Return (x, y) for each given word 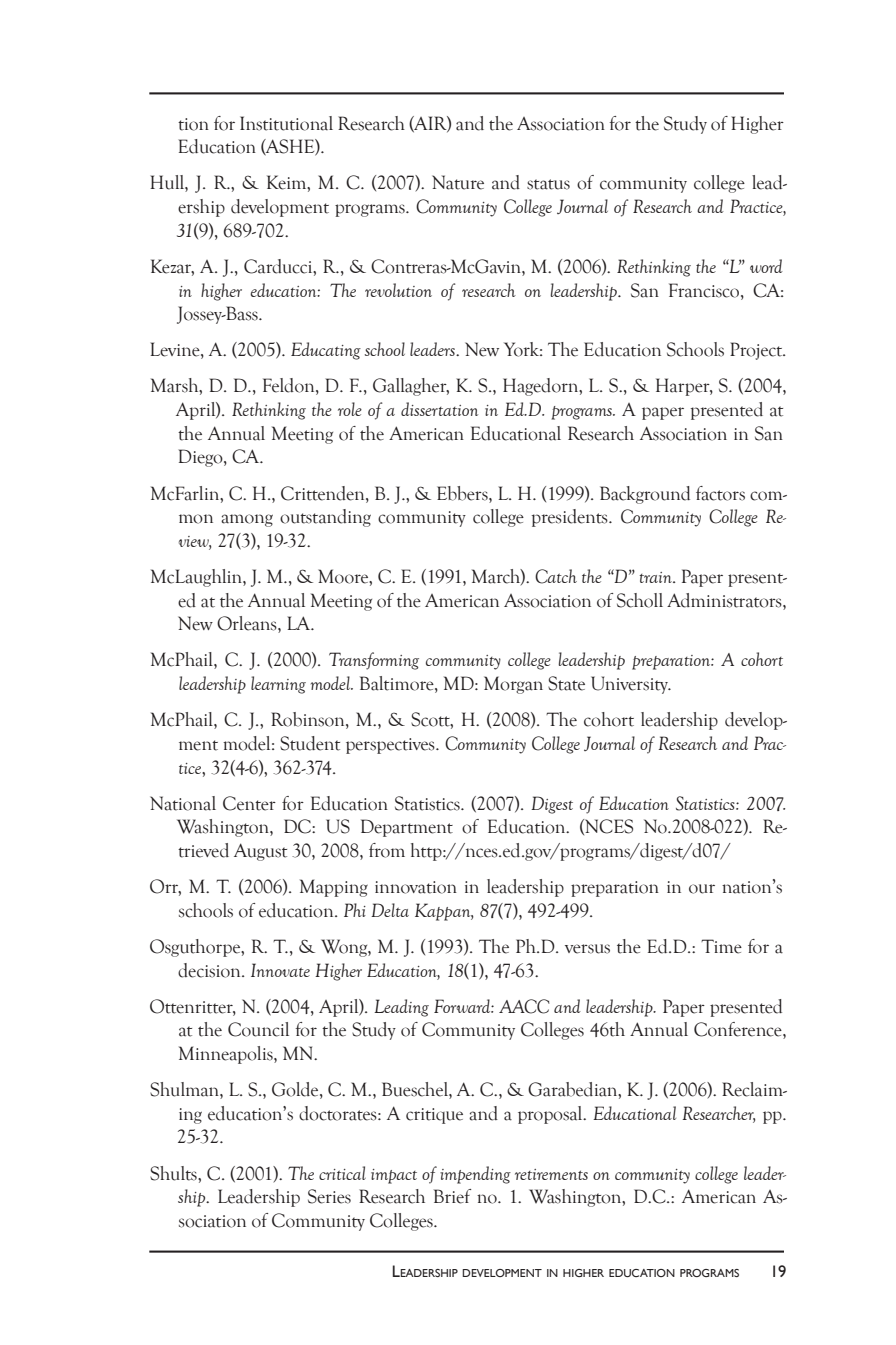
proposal (551, 1115)
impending (475, 1175)
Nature (458, 182)
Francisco (705, 290)
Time (721, 946)
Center (249, 803)
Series (329, 1196)
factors (720, 493)
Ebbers (463, 493)
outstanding (325, 518)
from (387, 850)
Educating (326, 351)
